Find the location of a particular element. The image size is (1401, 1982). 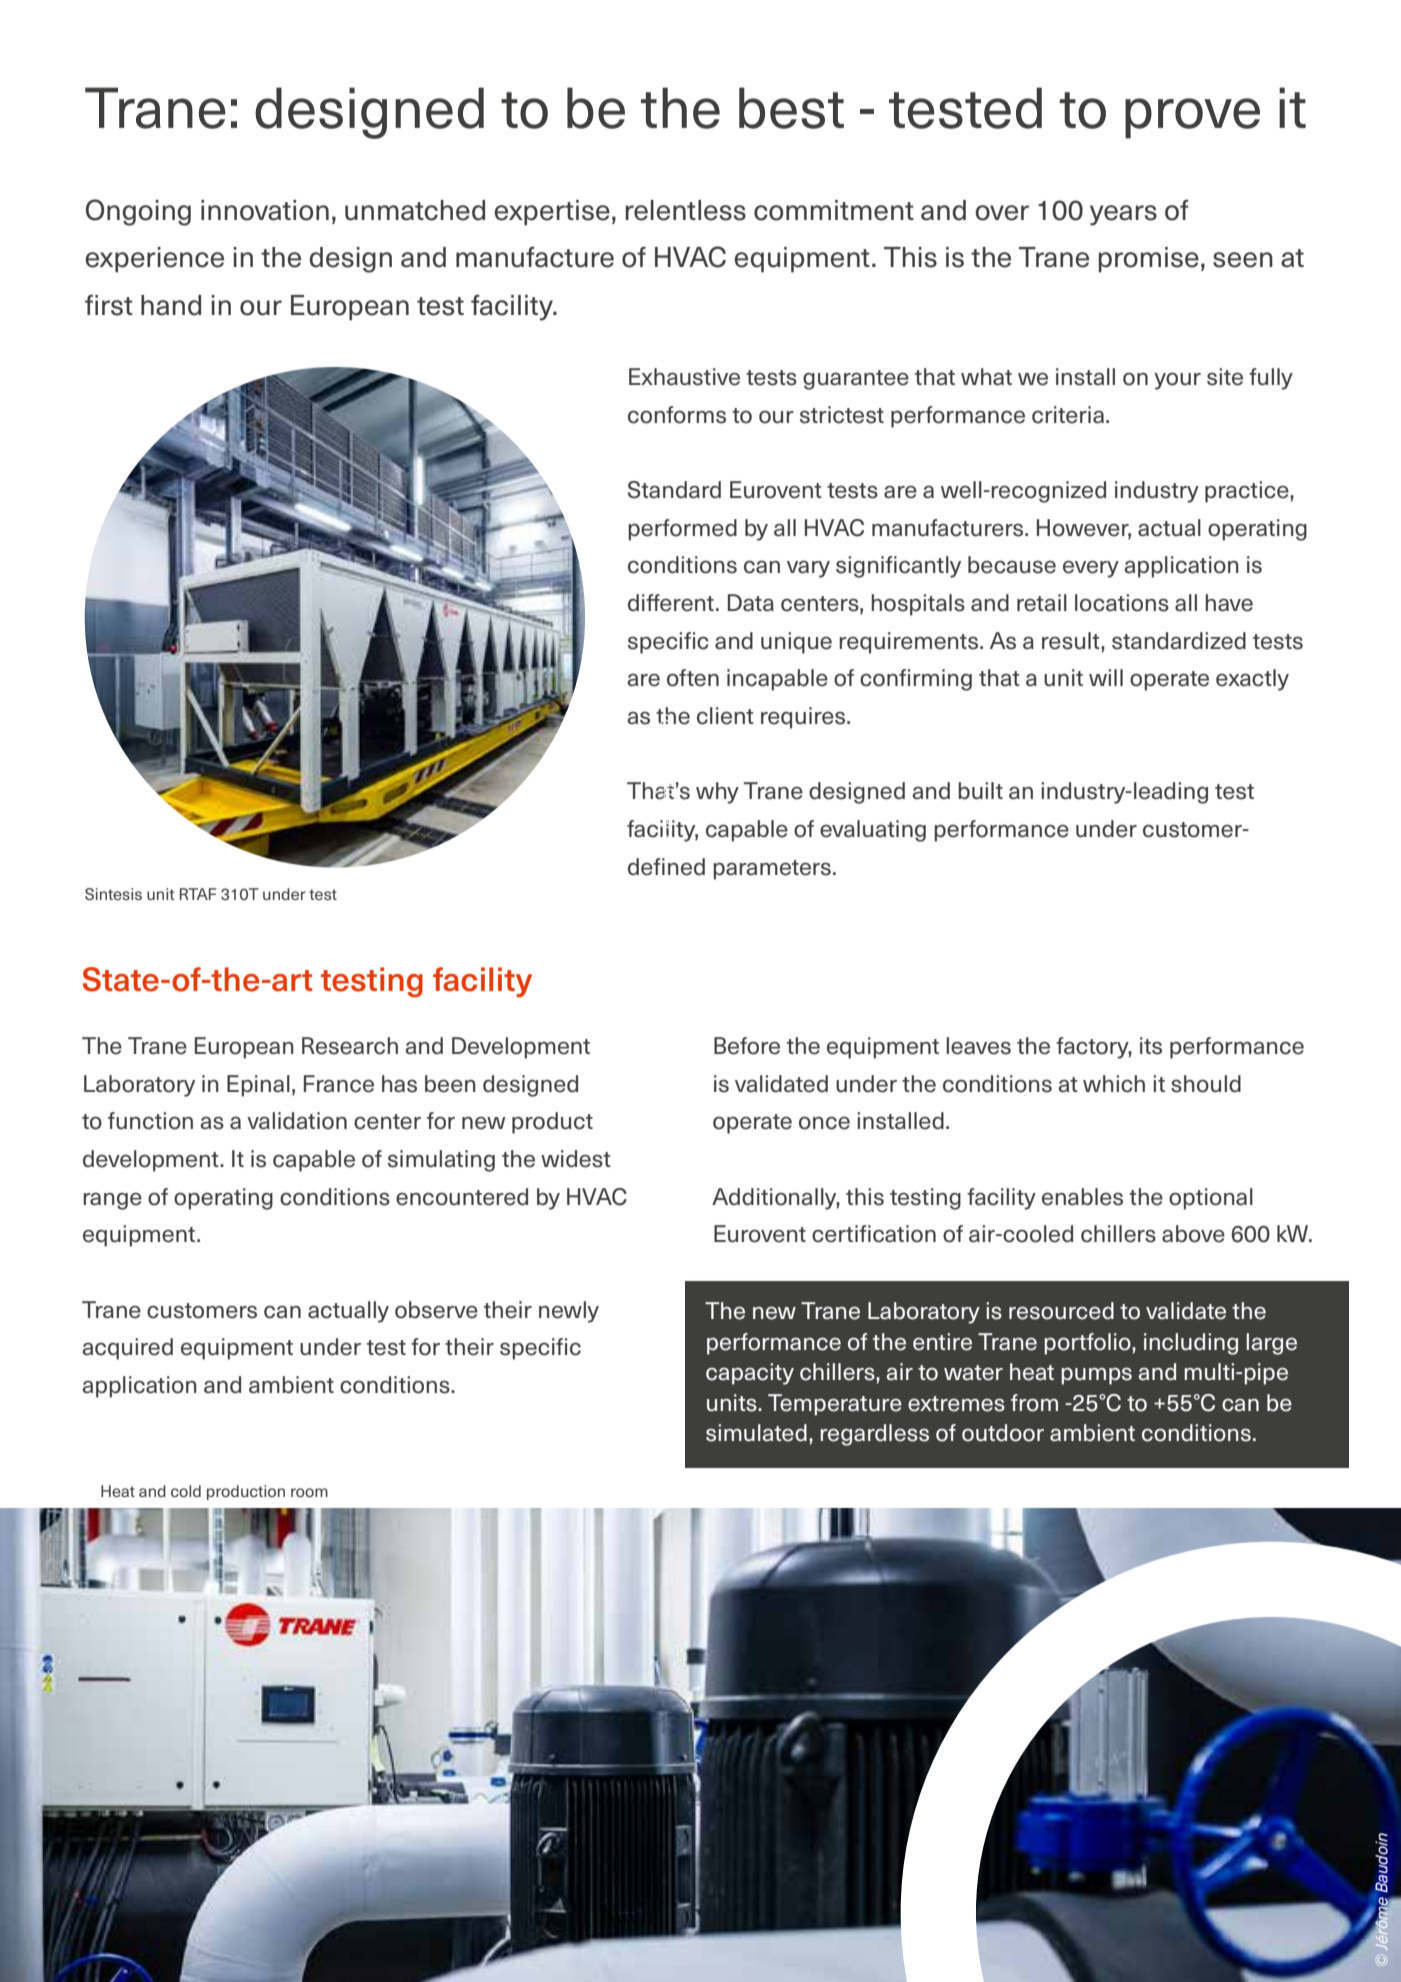

relentless is located at coordinates (686, 210).
